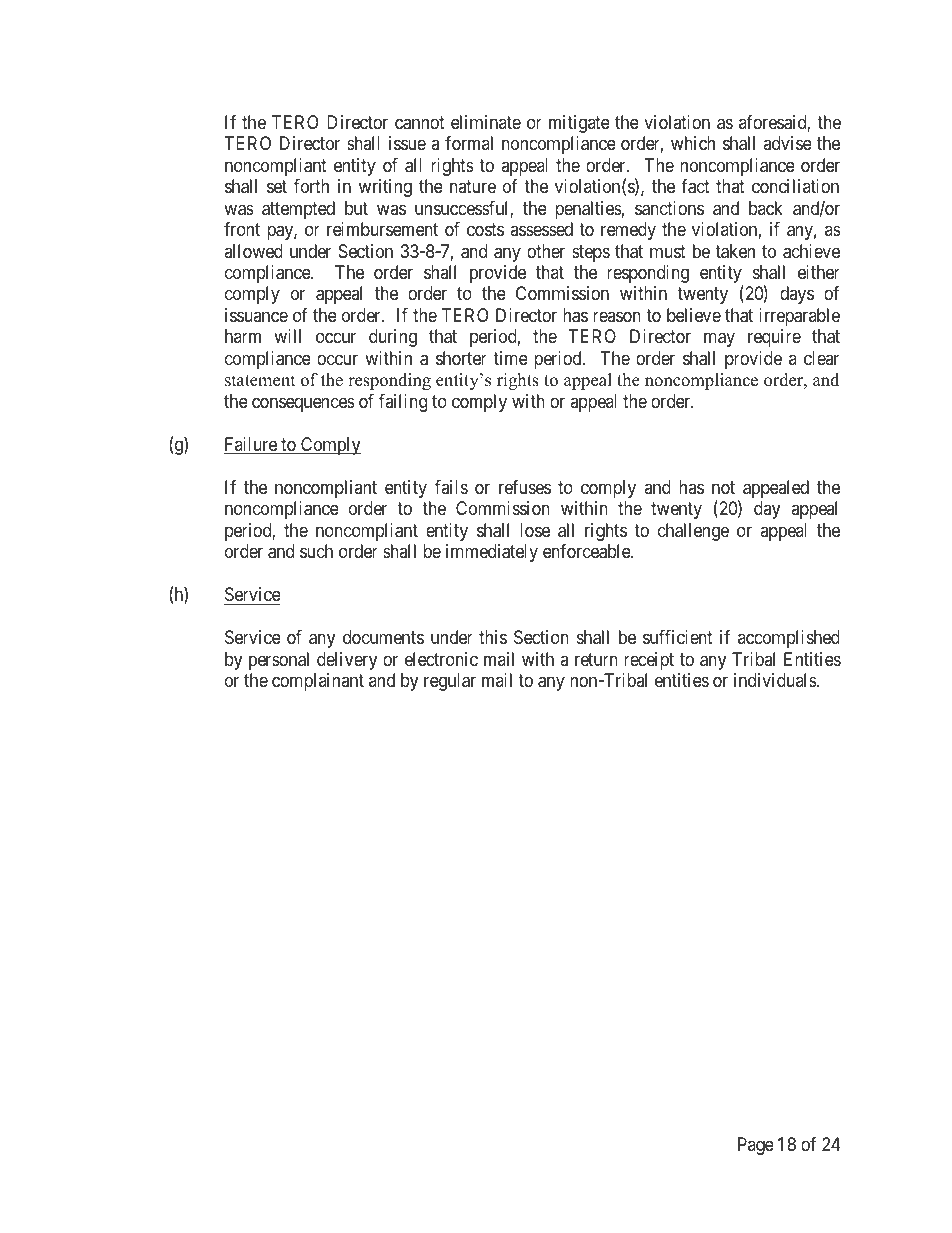  Describe the element at coordinates (776, 680) in the image. I see `individuals` at that location.
